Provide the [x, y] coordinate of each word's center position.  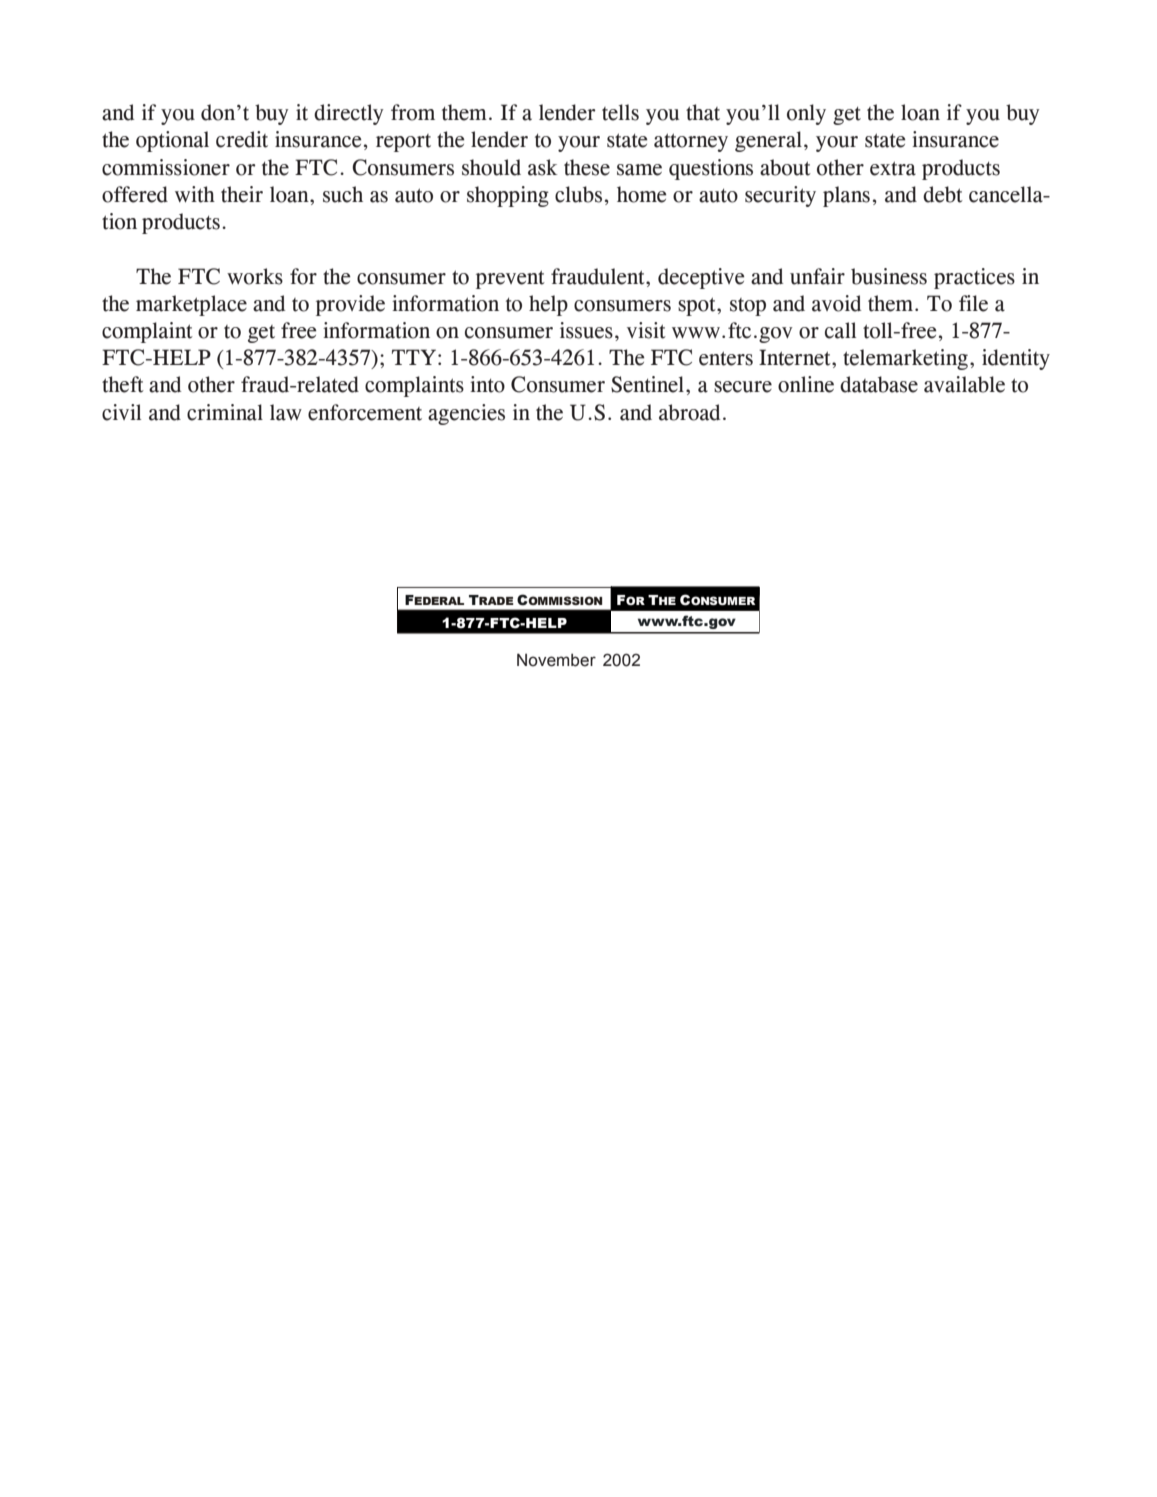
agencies [466, 414]
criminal [225, 412]
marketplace [191, 305]
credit [242, 139]
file [973, 303]
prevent [510, 280]
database [879, 384]
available [964, 384]
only [806, 114]
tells [620, 112]
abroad [689, 412]
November [556, 660]
